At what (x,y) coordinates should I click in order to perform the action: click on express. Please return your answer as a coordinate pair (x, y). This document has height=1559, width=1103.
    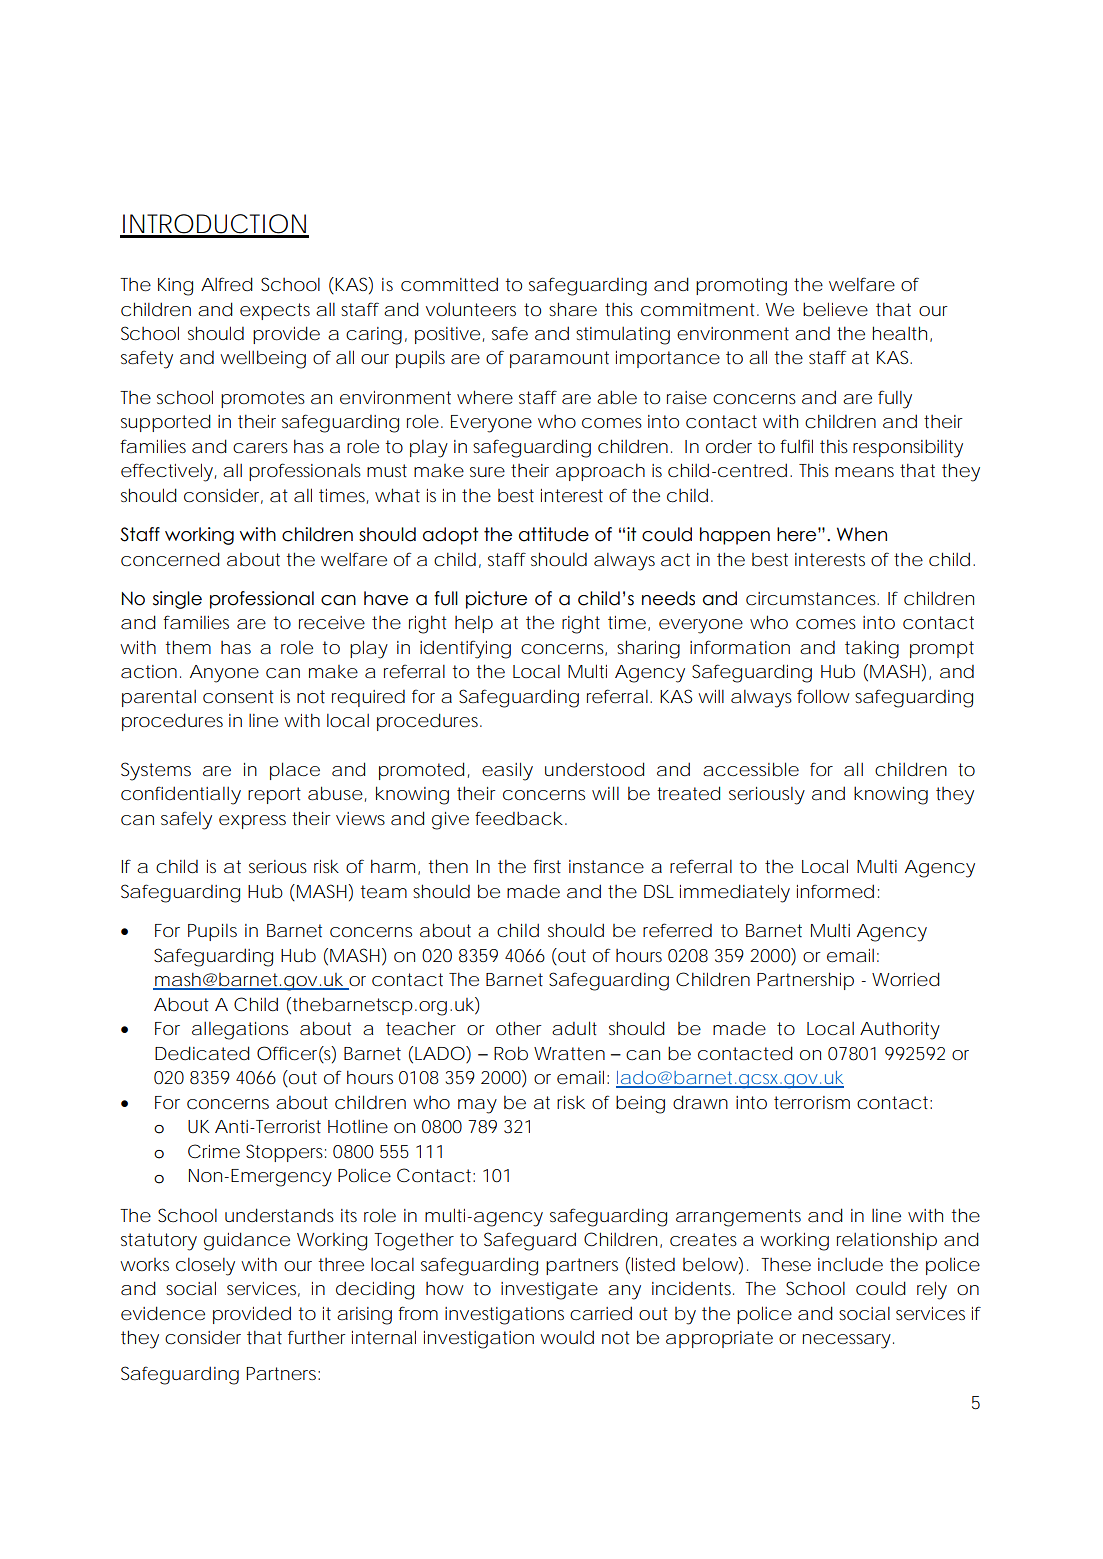
    Looking at the image, I should click on (252, 822).
